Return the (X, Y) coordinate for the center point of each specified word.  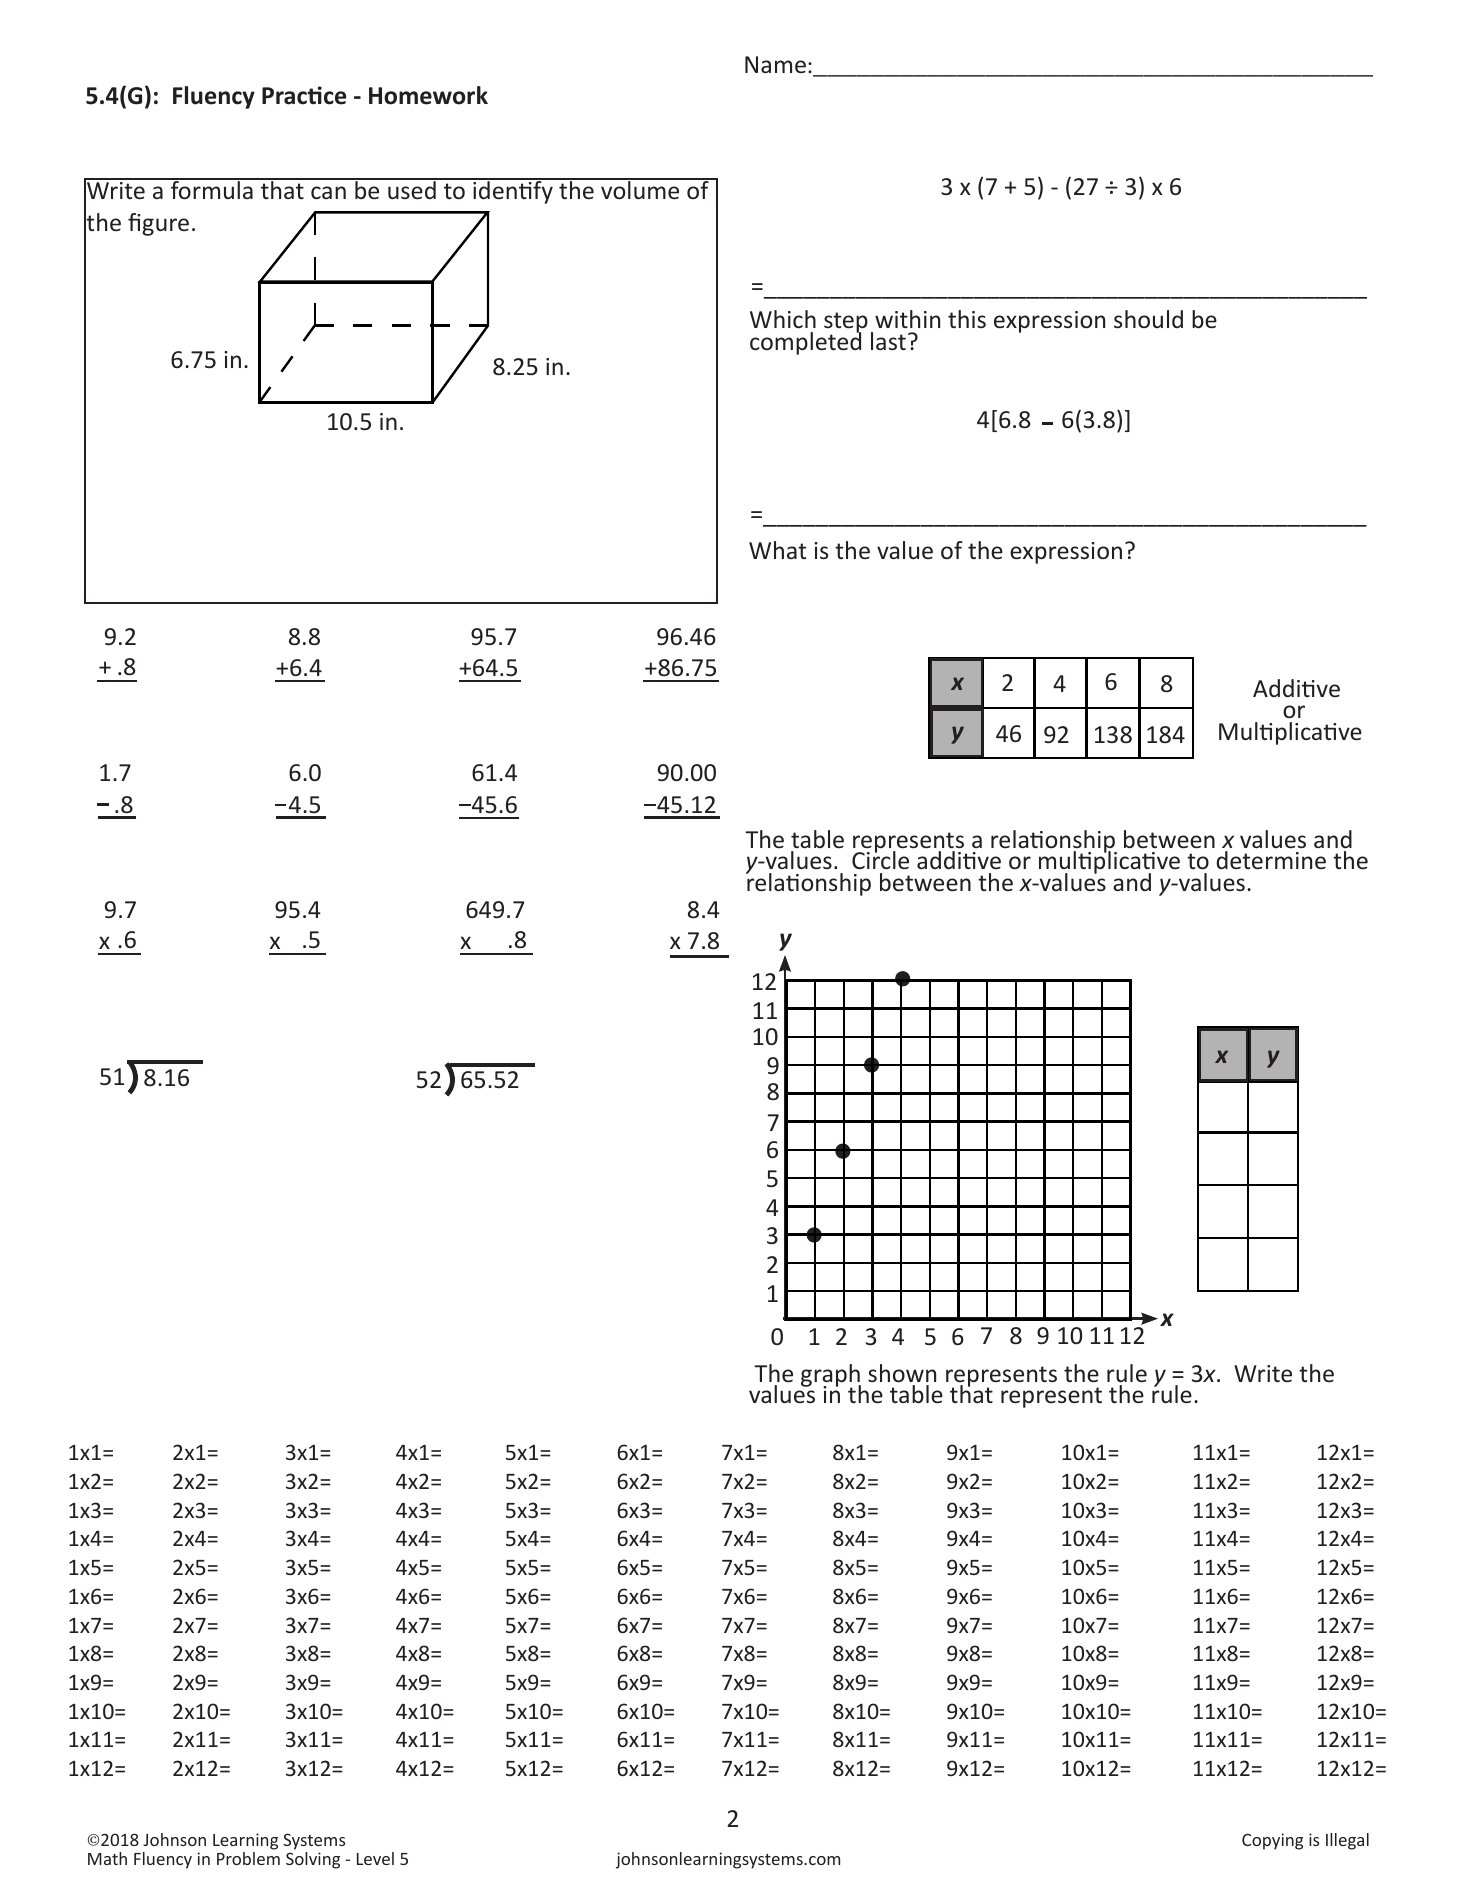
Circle (880, 859)
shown (902, 1373)
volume (640, 189)
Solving (313, 1860)
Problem (248, 1858)
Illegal (1347, 1841)
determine (1271, 860)
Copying (1272, 1841)
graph (831, 1377)
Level (375, 1858)
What (777, 550)
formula (212, 189)
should (1148, 319)
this (967, 319)
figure (158, 224)
